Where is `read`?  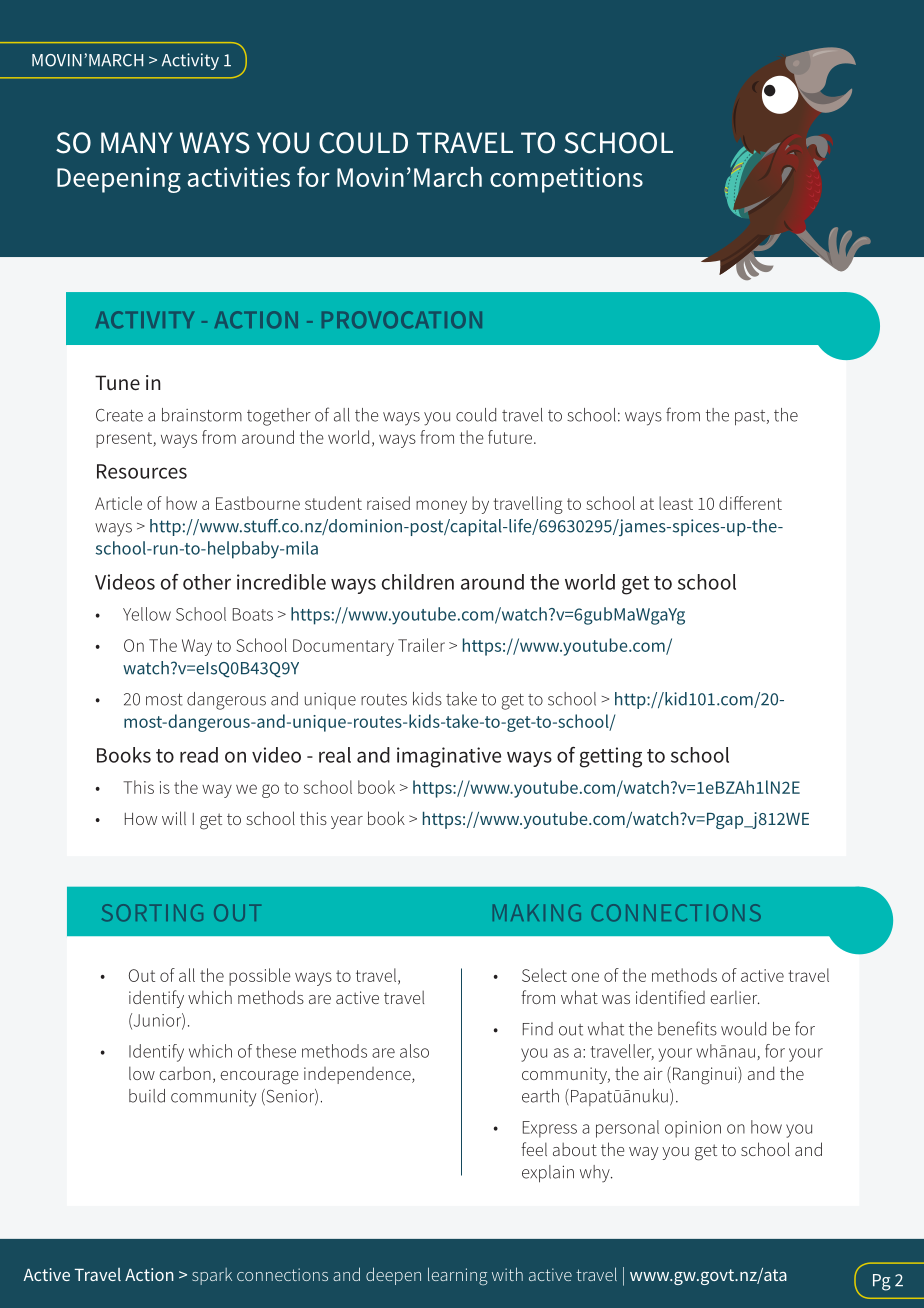
read is located at coordinates (199, 755).
